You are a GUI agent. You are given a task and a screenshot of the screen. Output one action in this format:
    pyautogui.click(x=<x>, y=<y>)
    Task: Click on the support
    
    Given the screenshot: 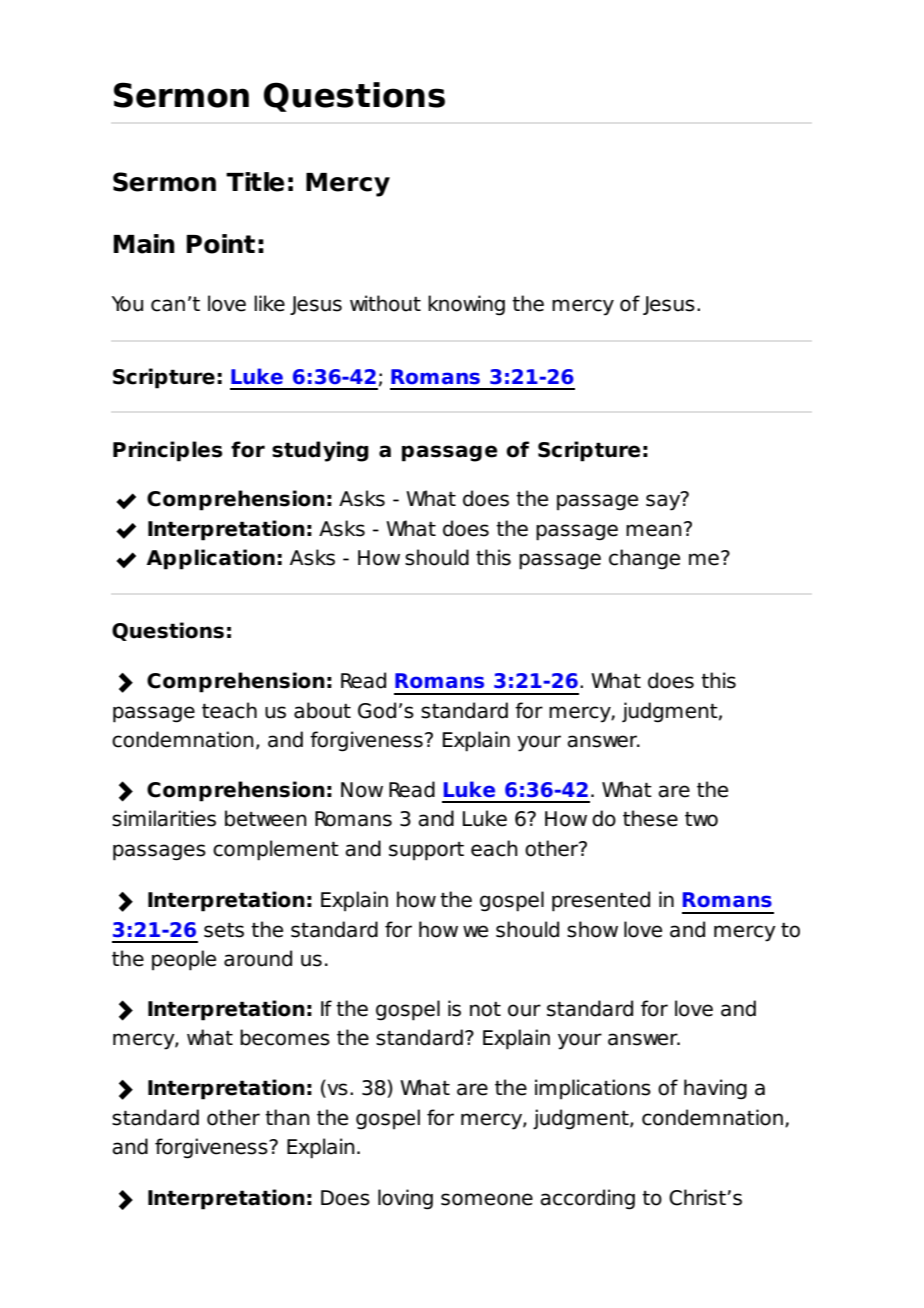 What is the action you would take?
    pyautogui.click(x=426, y=851)
